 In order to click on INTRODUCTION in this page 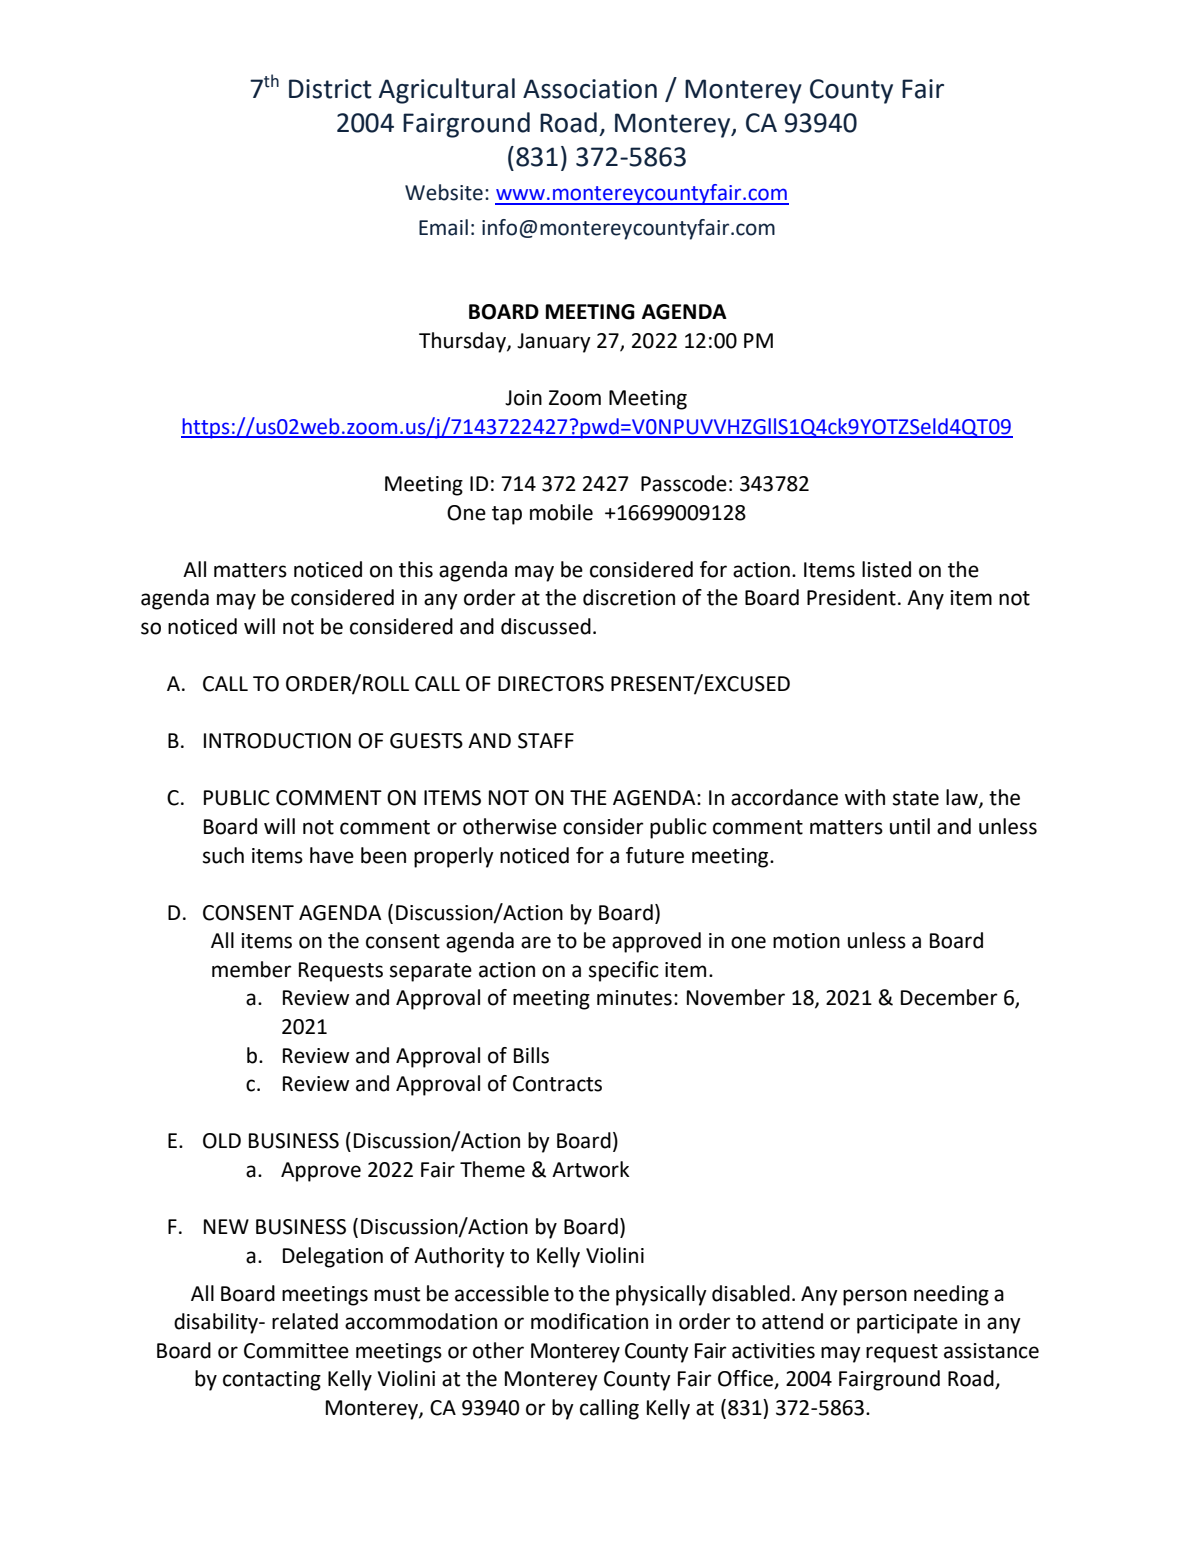, I will do `click(277, 741)`.
